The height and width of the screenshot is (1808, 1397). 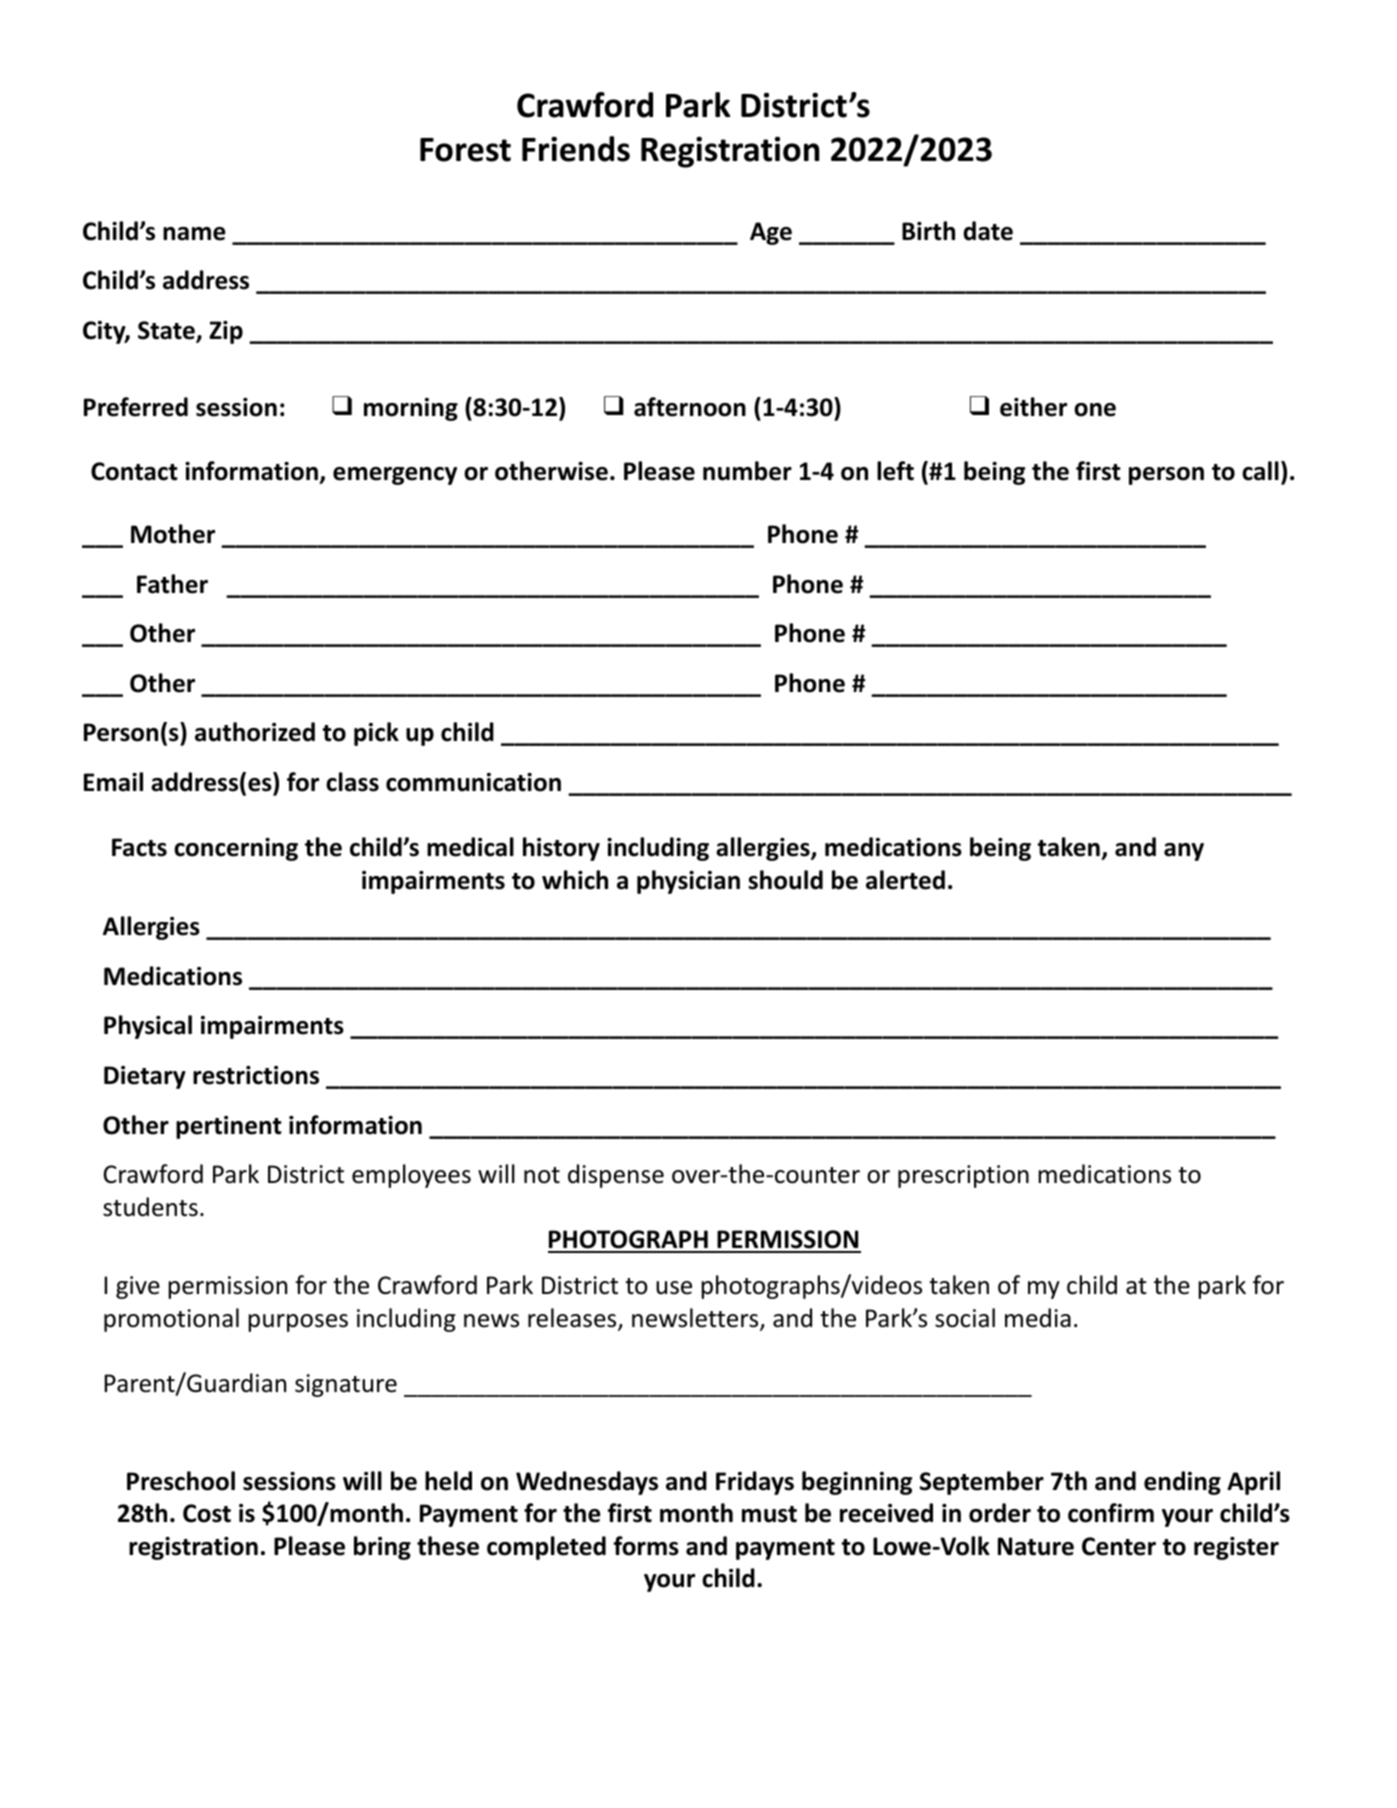 I want to click on dispense, so click(x=616, y=1176).
